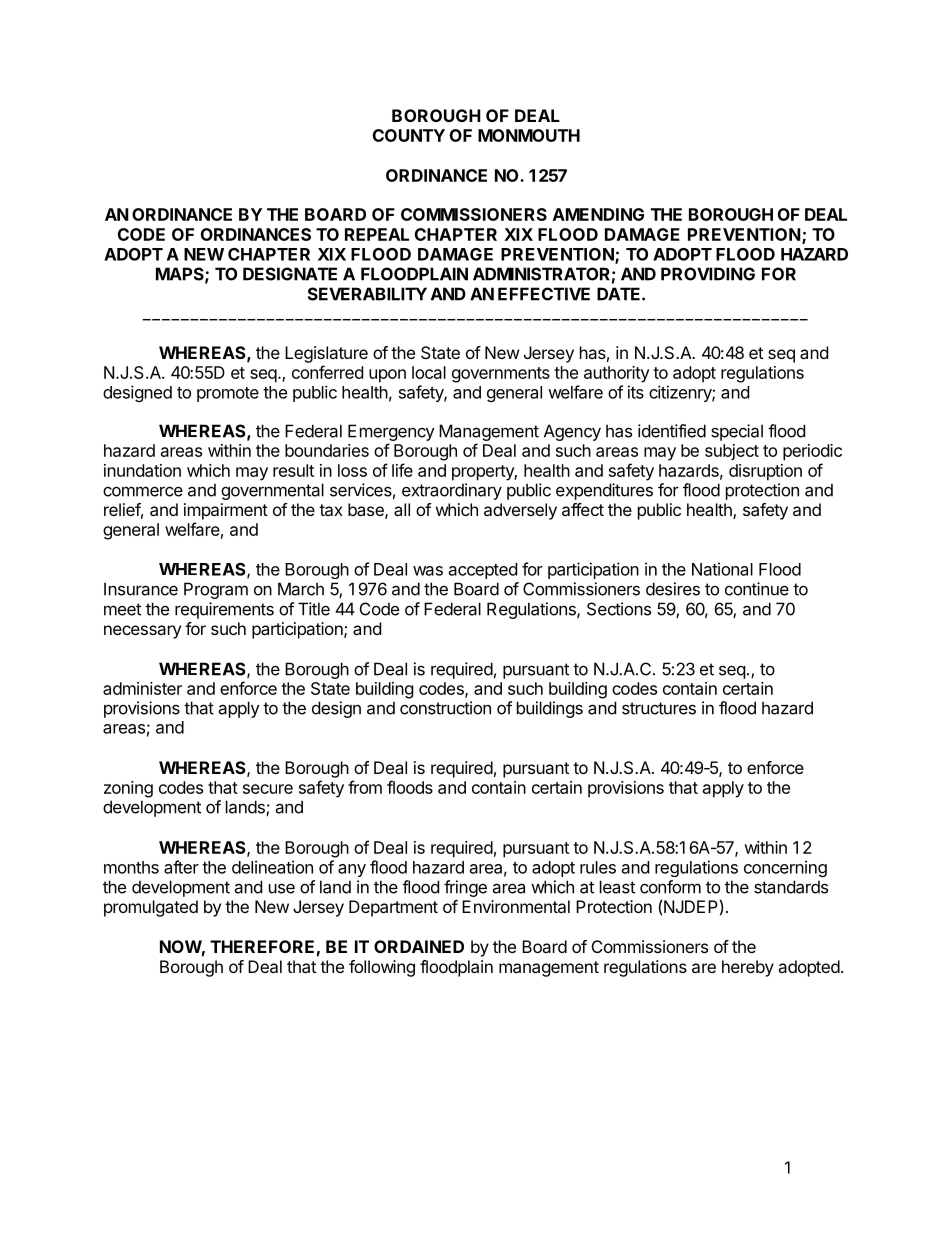 The image size is (952, 1233). I want to click on accepted, so click(483, 571).
